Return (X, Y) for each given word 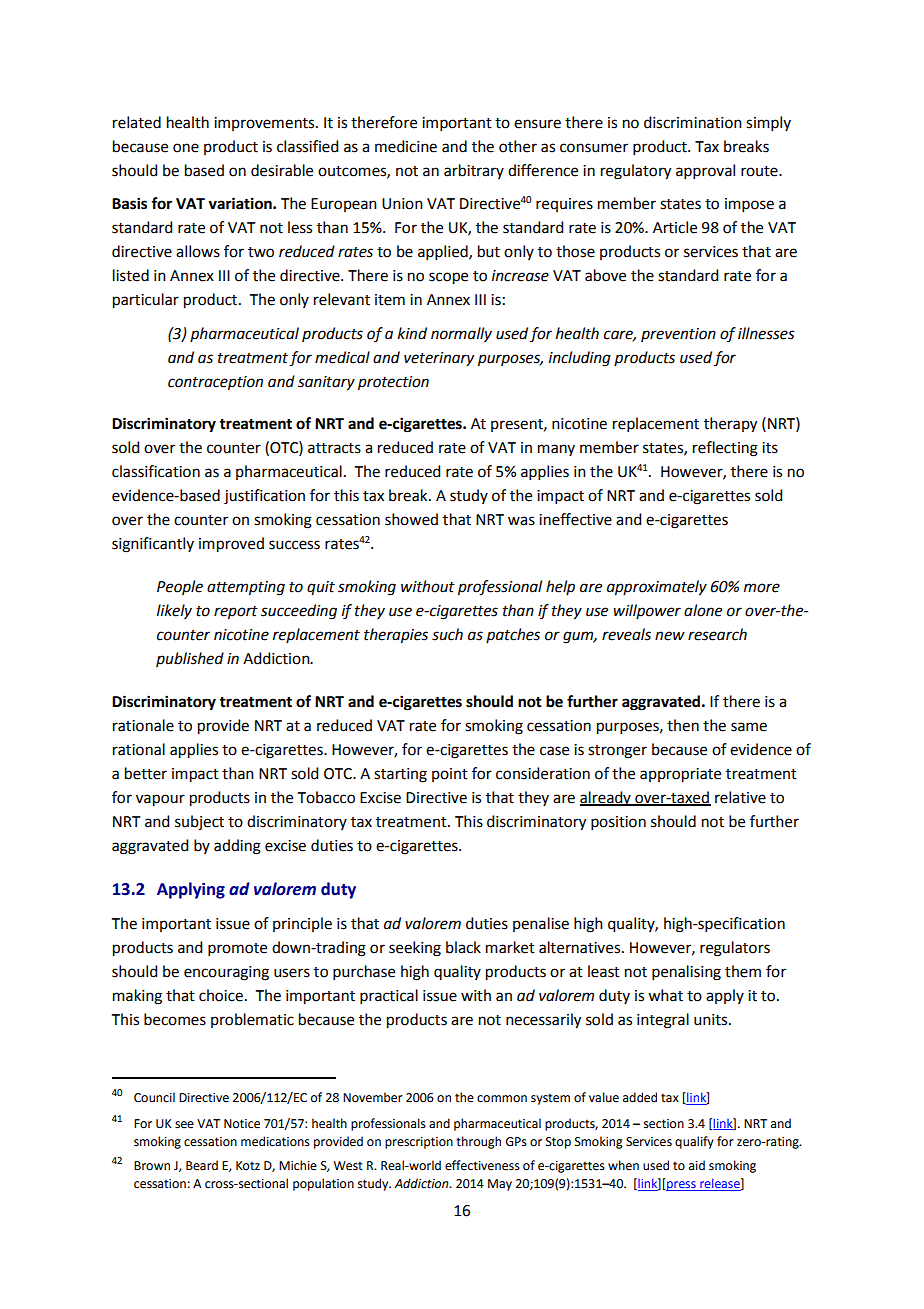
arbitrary (474, 171)
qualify (694, 1142)
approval (705, 171)
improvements (265, 124)
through (478, 1142)
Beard (202, 1165)
